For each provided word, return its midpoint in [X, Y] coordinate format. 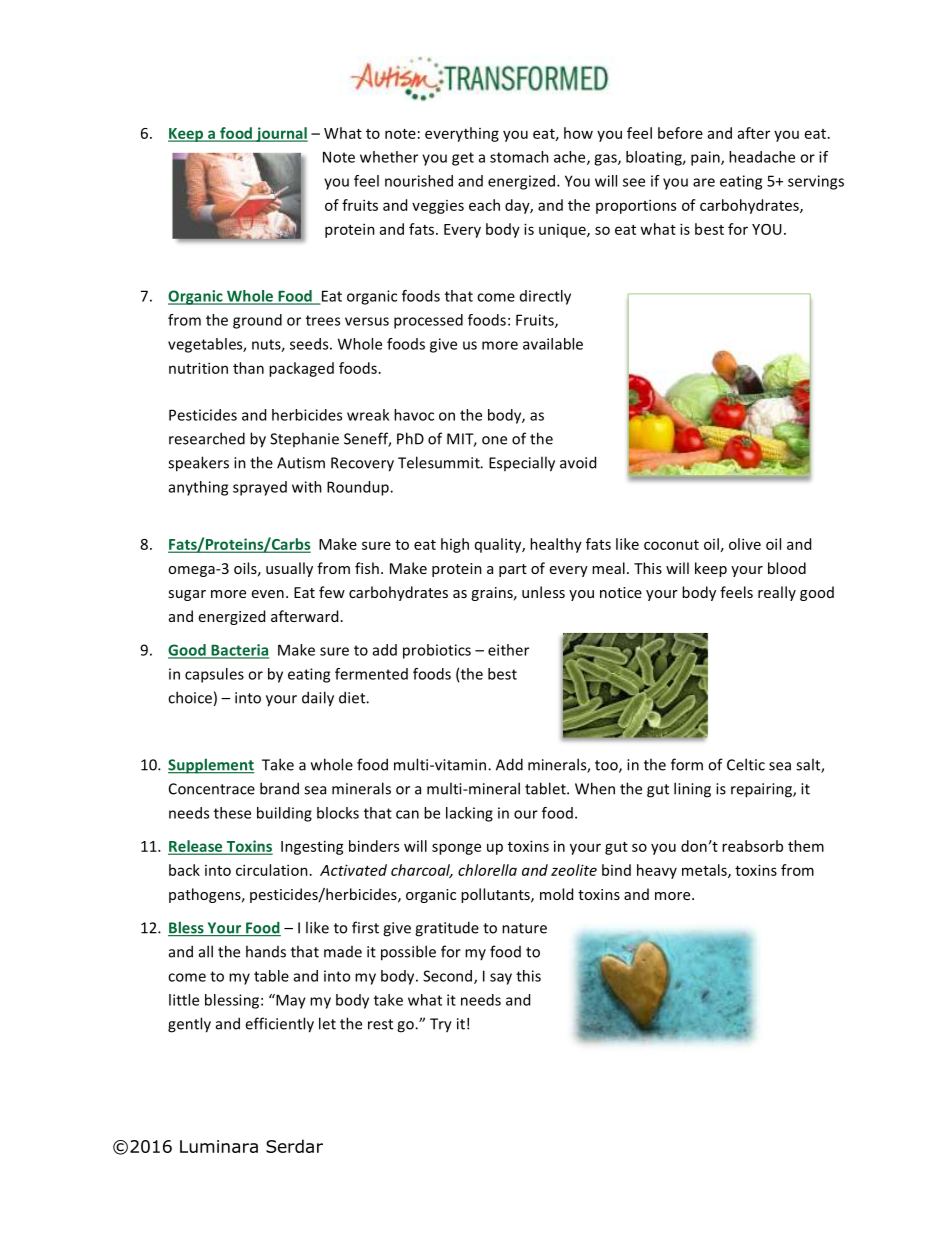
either [508, 650]
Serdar [294, 1146]
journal [281, 134]
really [777, 593]
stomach [519, 157]
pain [706, 158]
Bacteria [239, 651]
